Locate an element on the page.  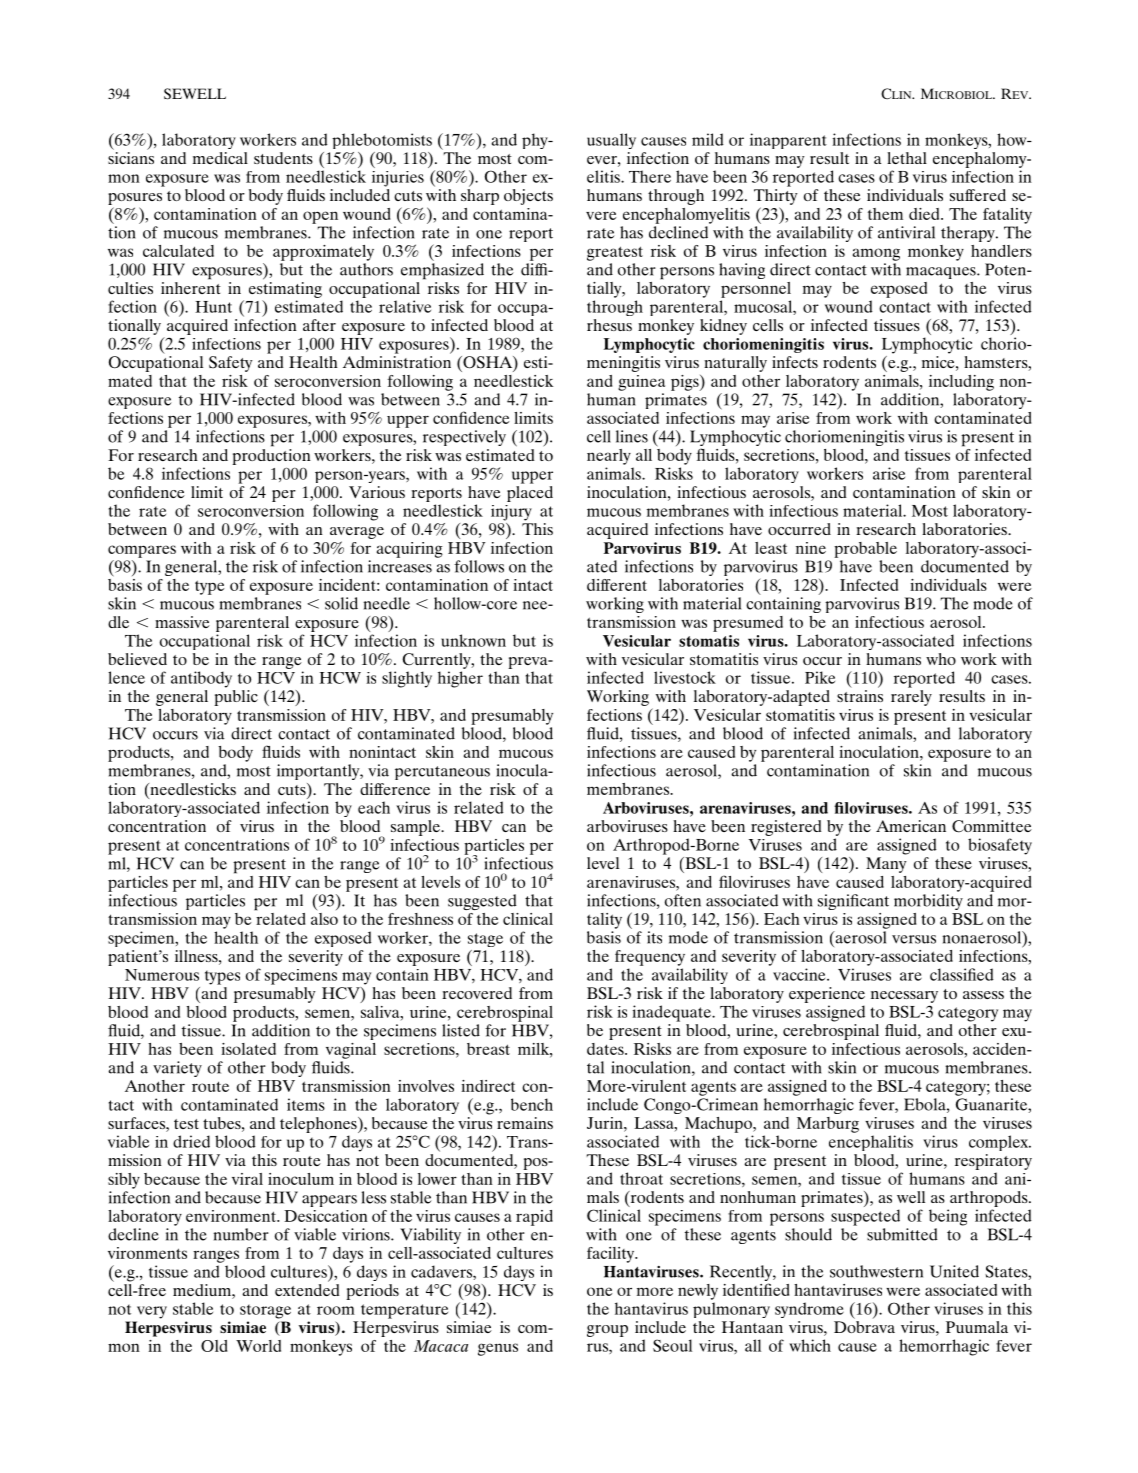
public is located at coordinates (236, 698).
